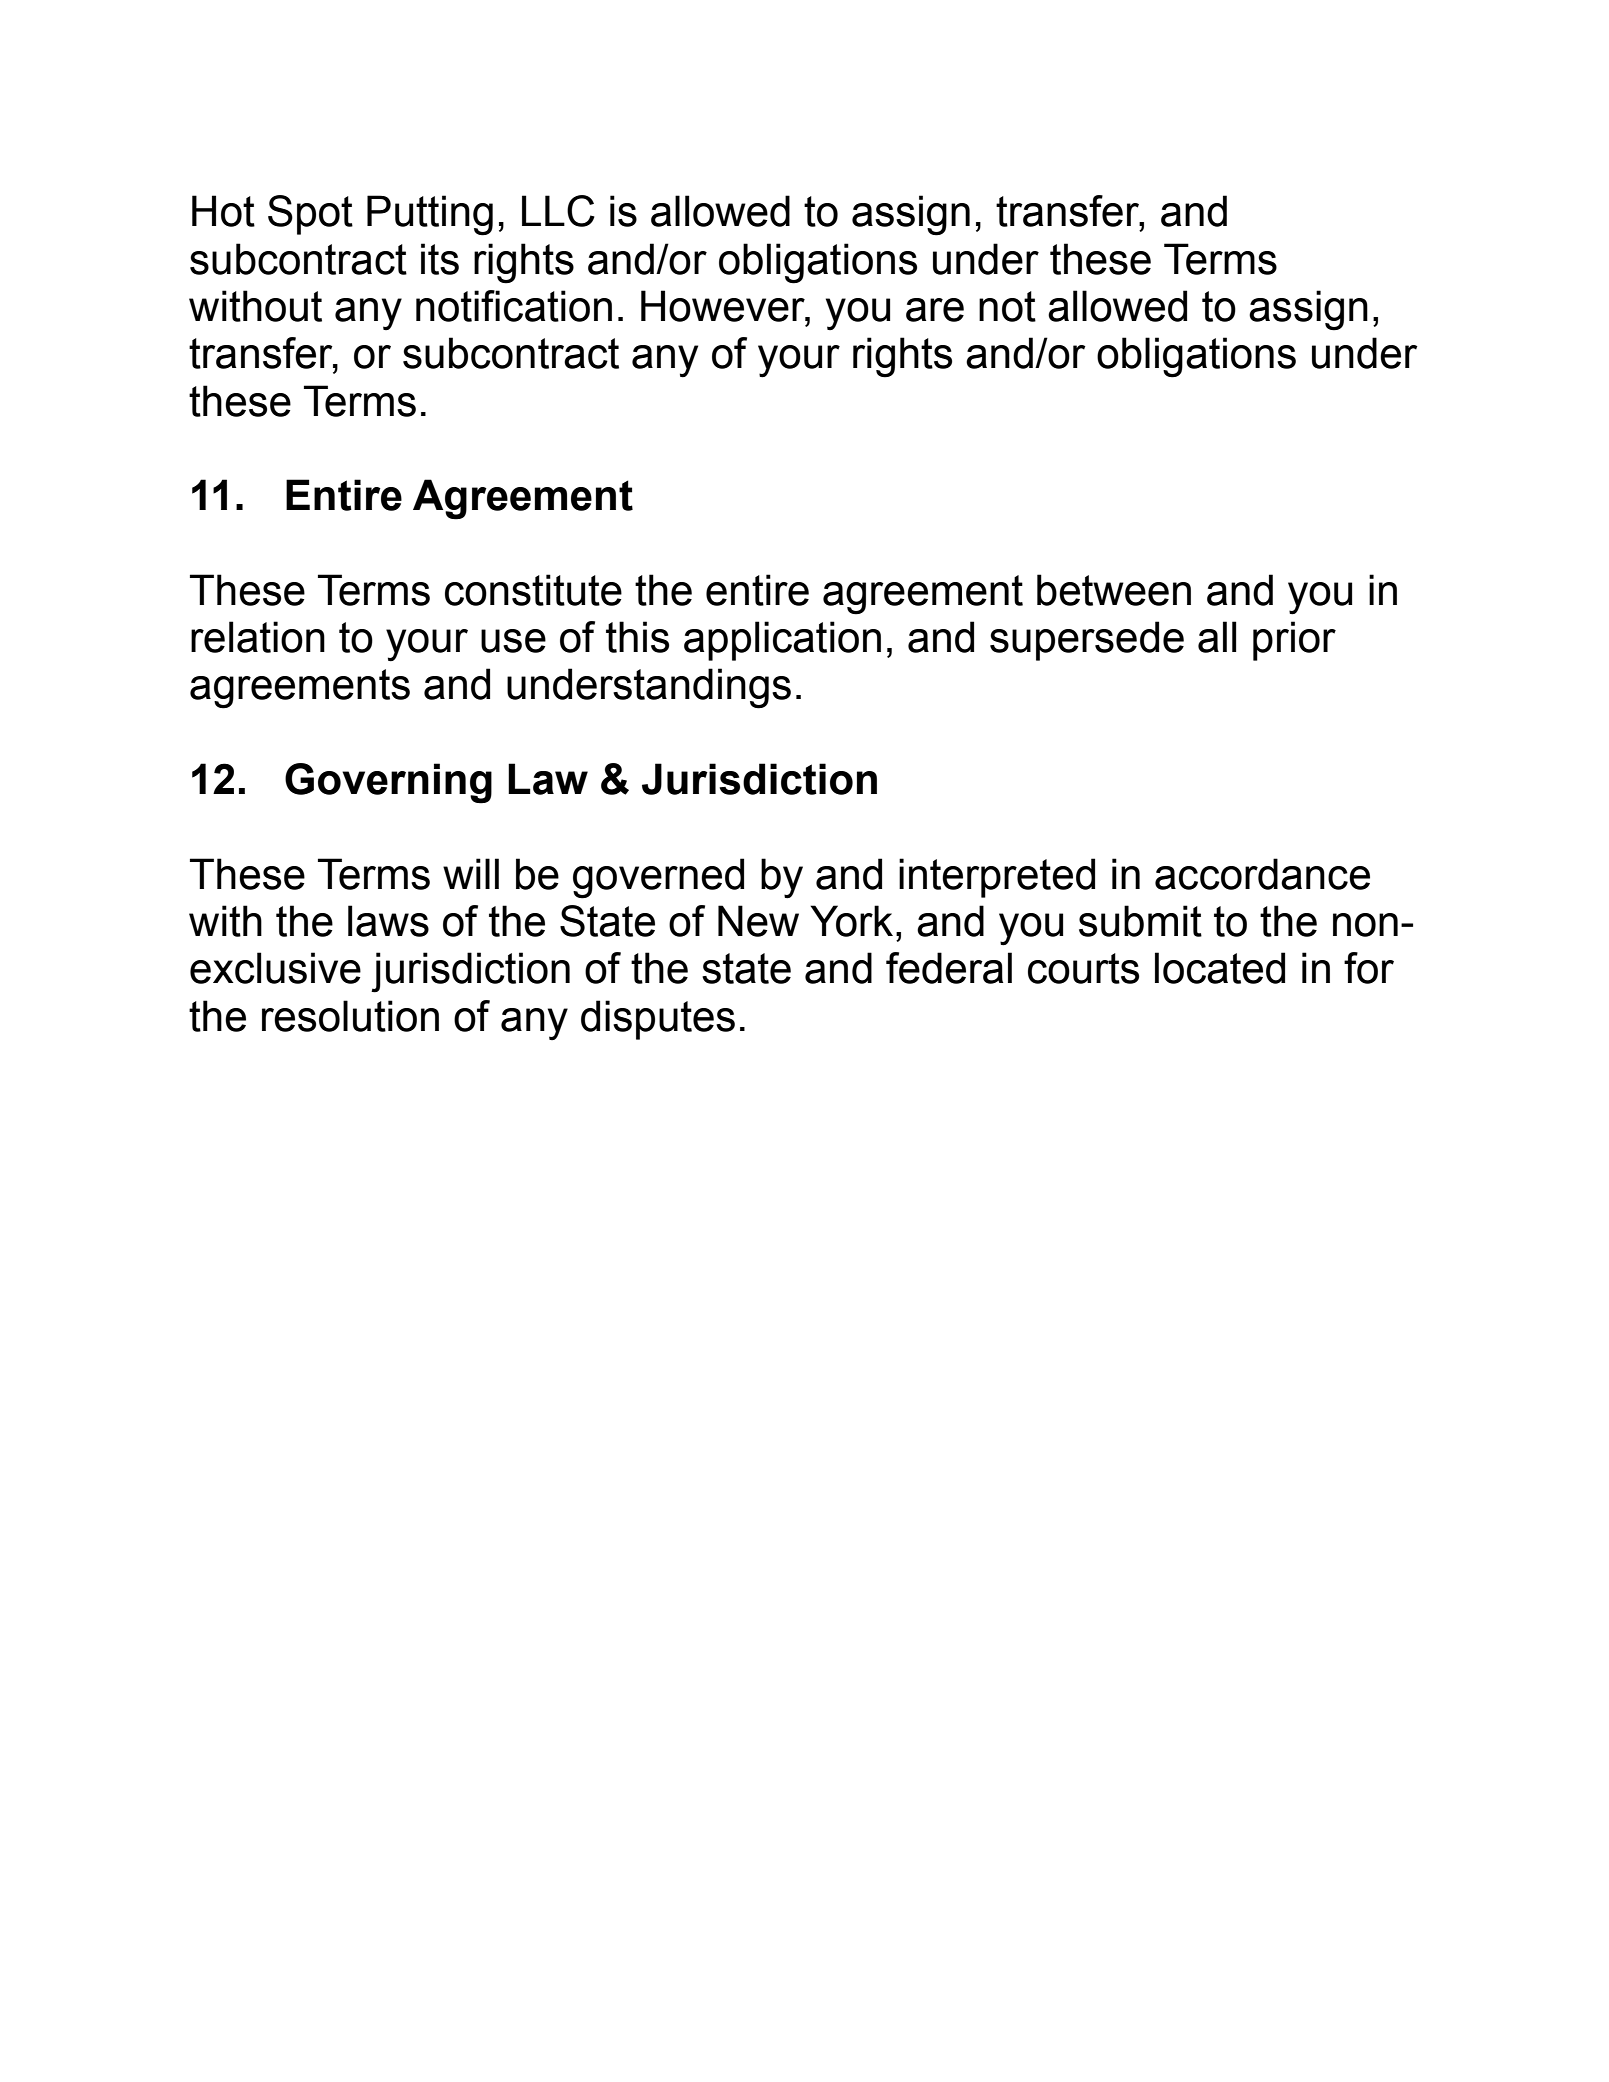  What do you see at coordinates (1114, 590) in the screenshot?
I see `between` at bounding box center [1114, 590].
